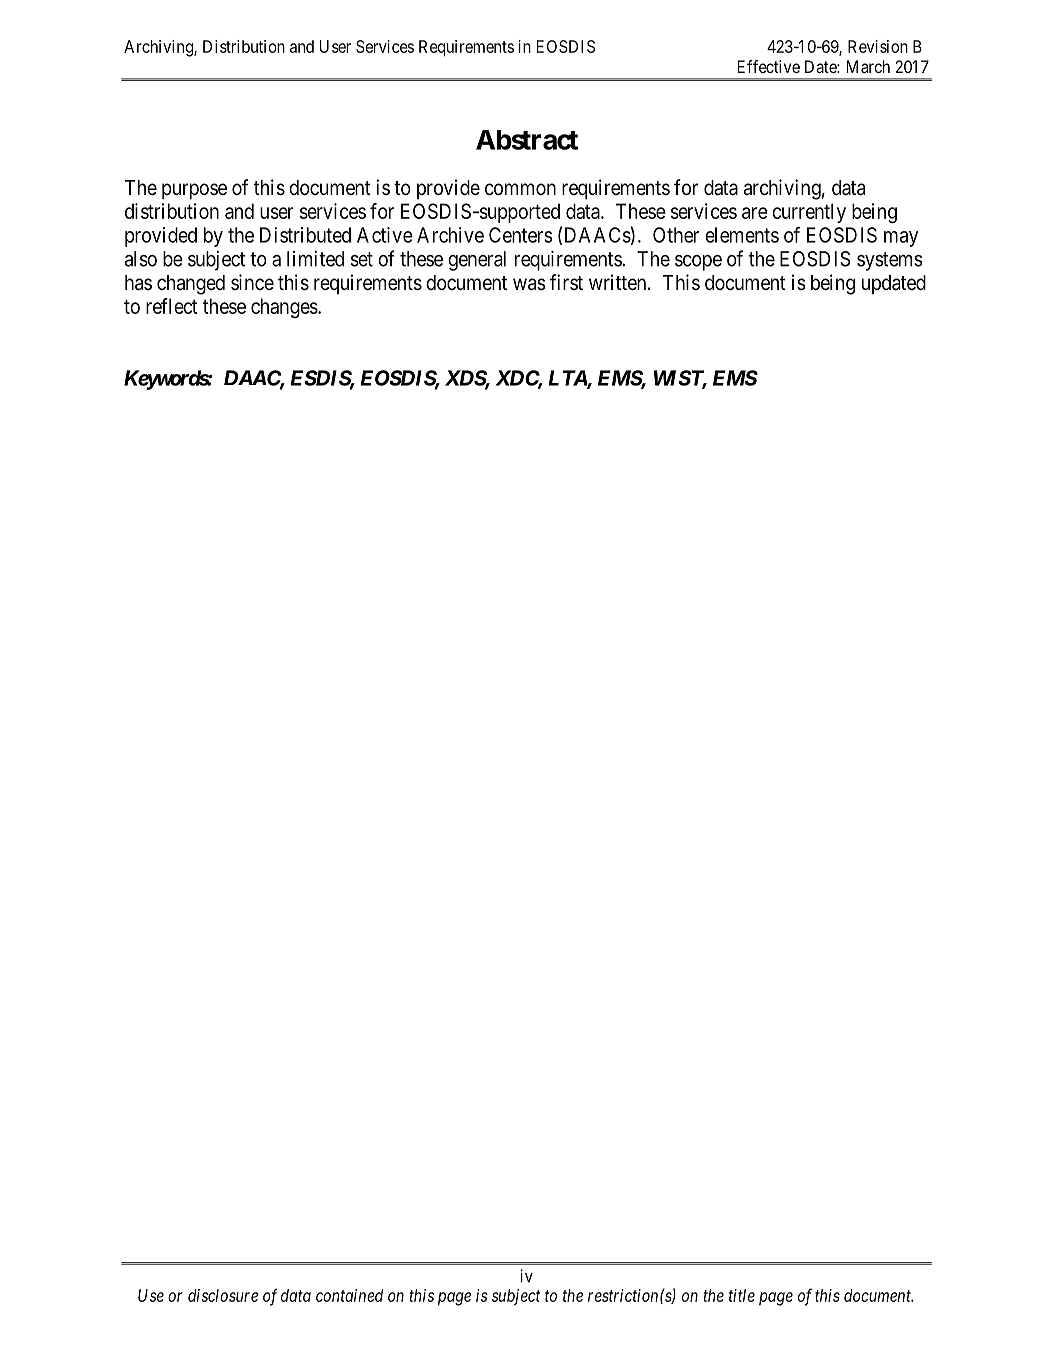 The height and width of the document is (1363, 1053). I want to click on title, so click(742, 1295).
